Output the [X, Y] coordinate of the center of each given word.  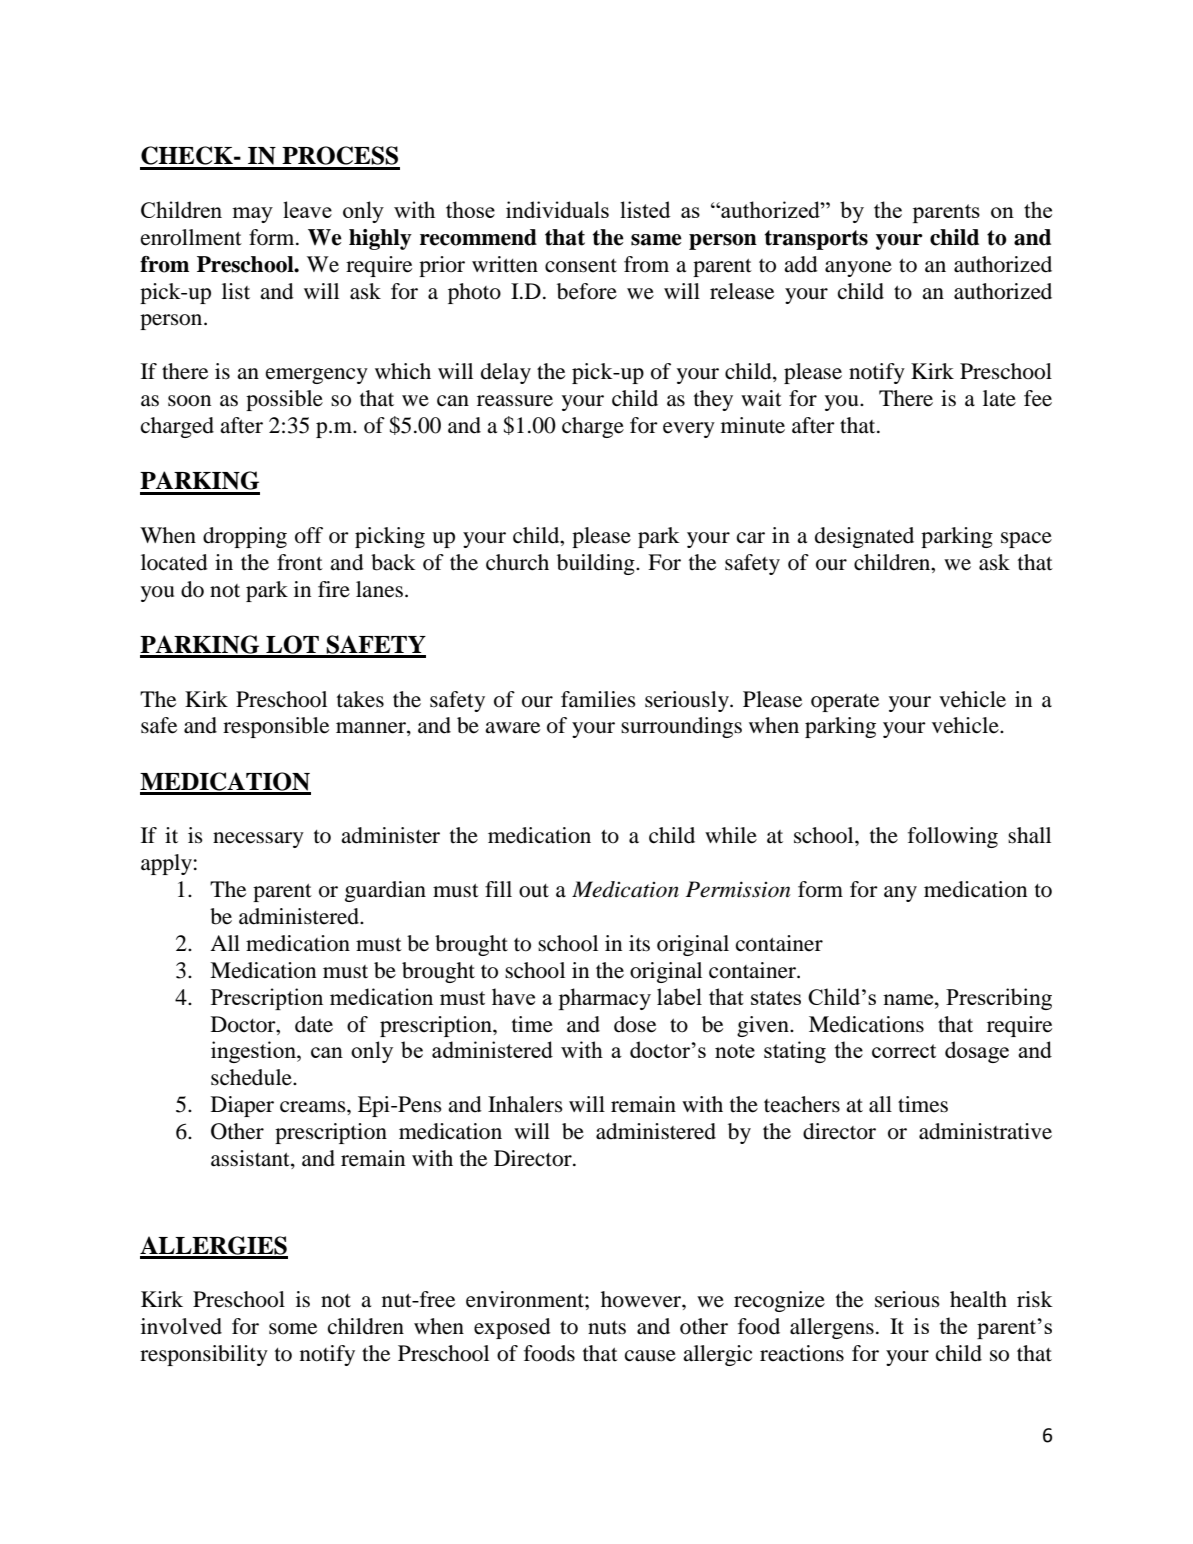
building [597, 564]
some [293, 1329]
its [639, 943]
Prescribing [999, 999]
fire [334, 589]
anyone [858, 269]
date [314, 1024]
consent [581, 266]
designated [864, 537]
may [252, 215]
